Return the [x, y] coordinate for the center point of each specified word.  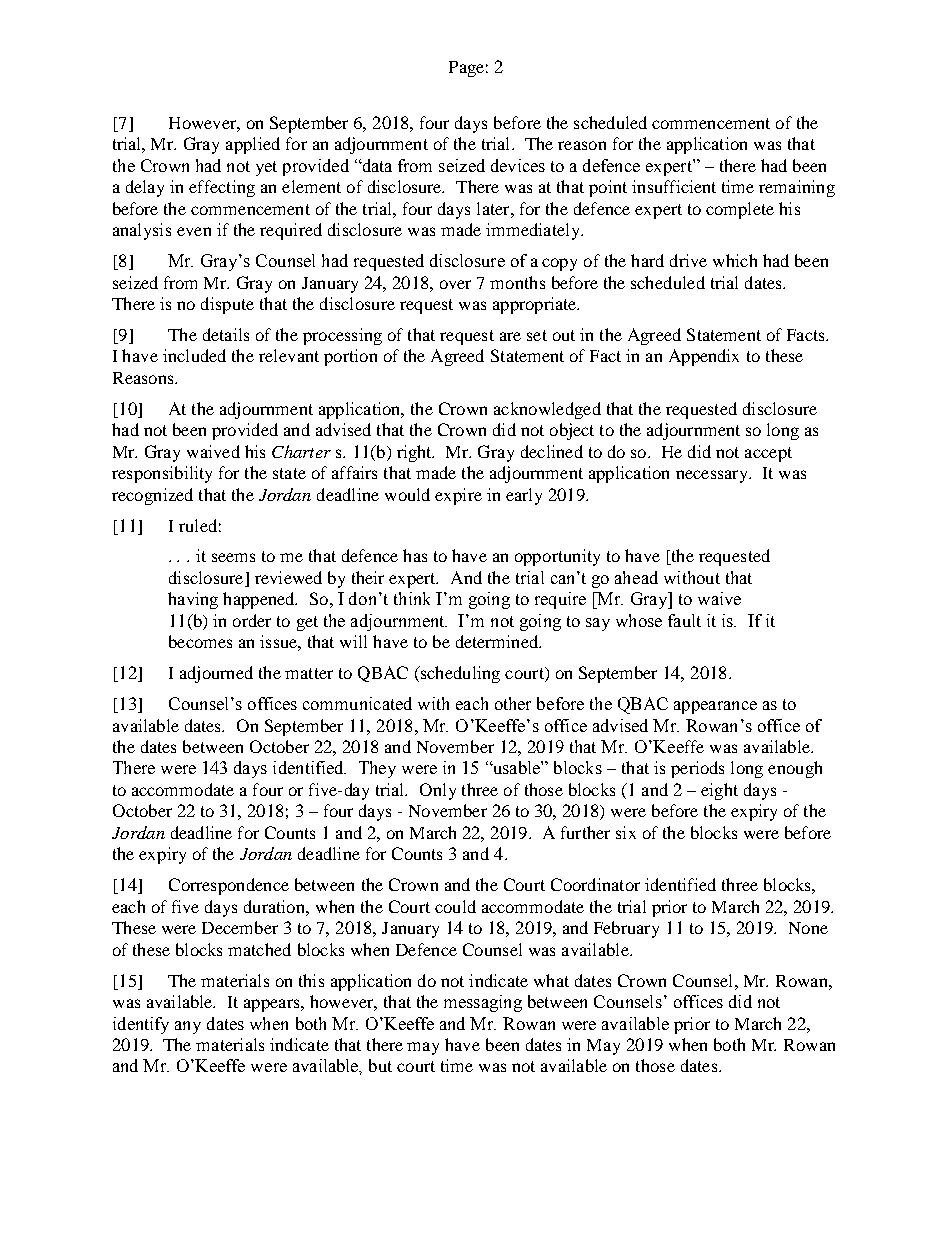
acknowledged [547, 410]
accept [768, 454]
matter [309, 673]
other [513, 703]
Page [466, 69]
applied [253, 145]
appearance [715, 707]
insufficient [674, 186]
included [194, 355]
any [188, 1027]
